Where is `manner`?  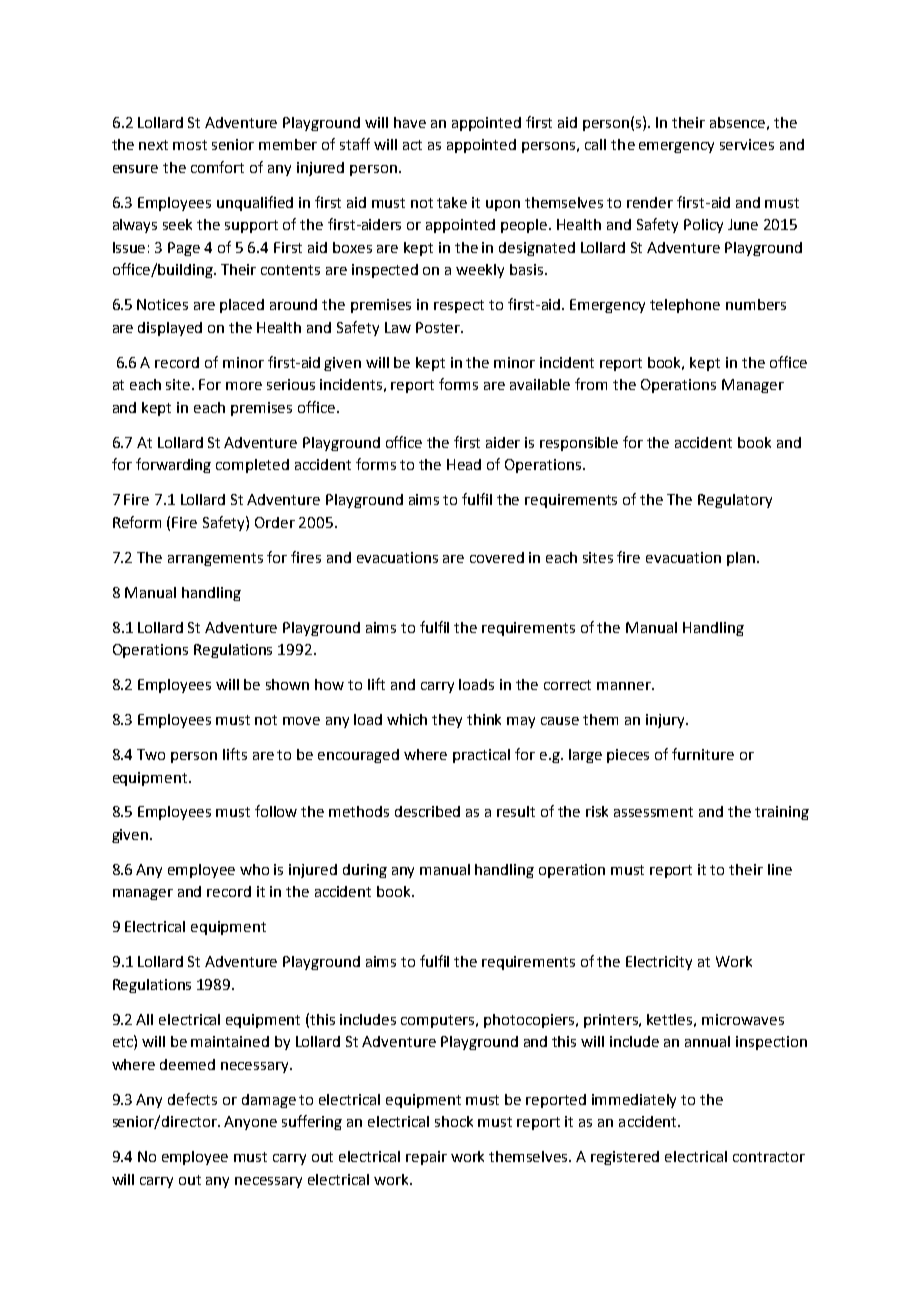 manner is located at coordinates (625, 686).
